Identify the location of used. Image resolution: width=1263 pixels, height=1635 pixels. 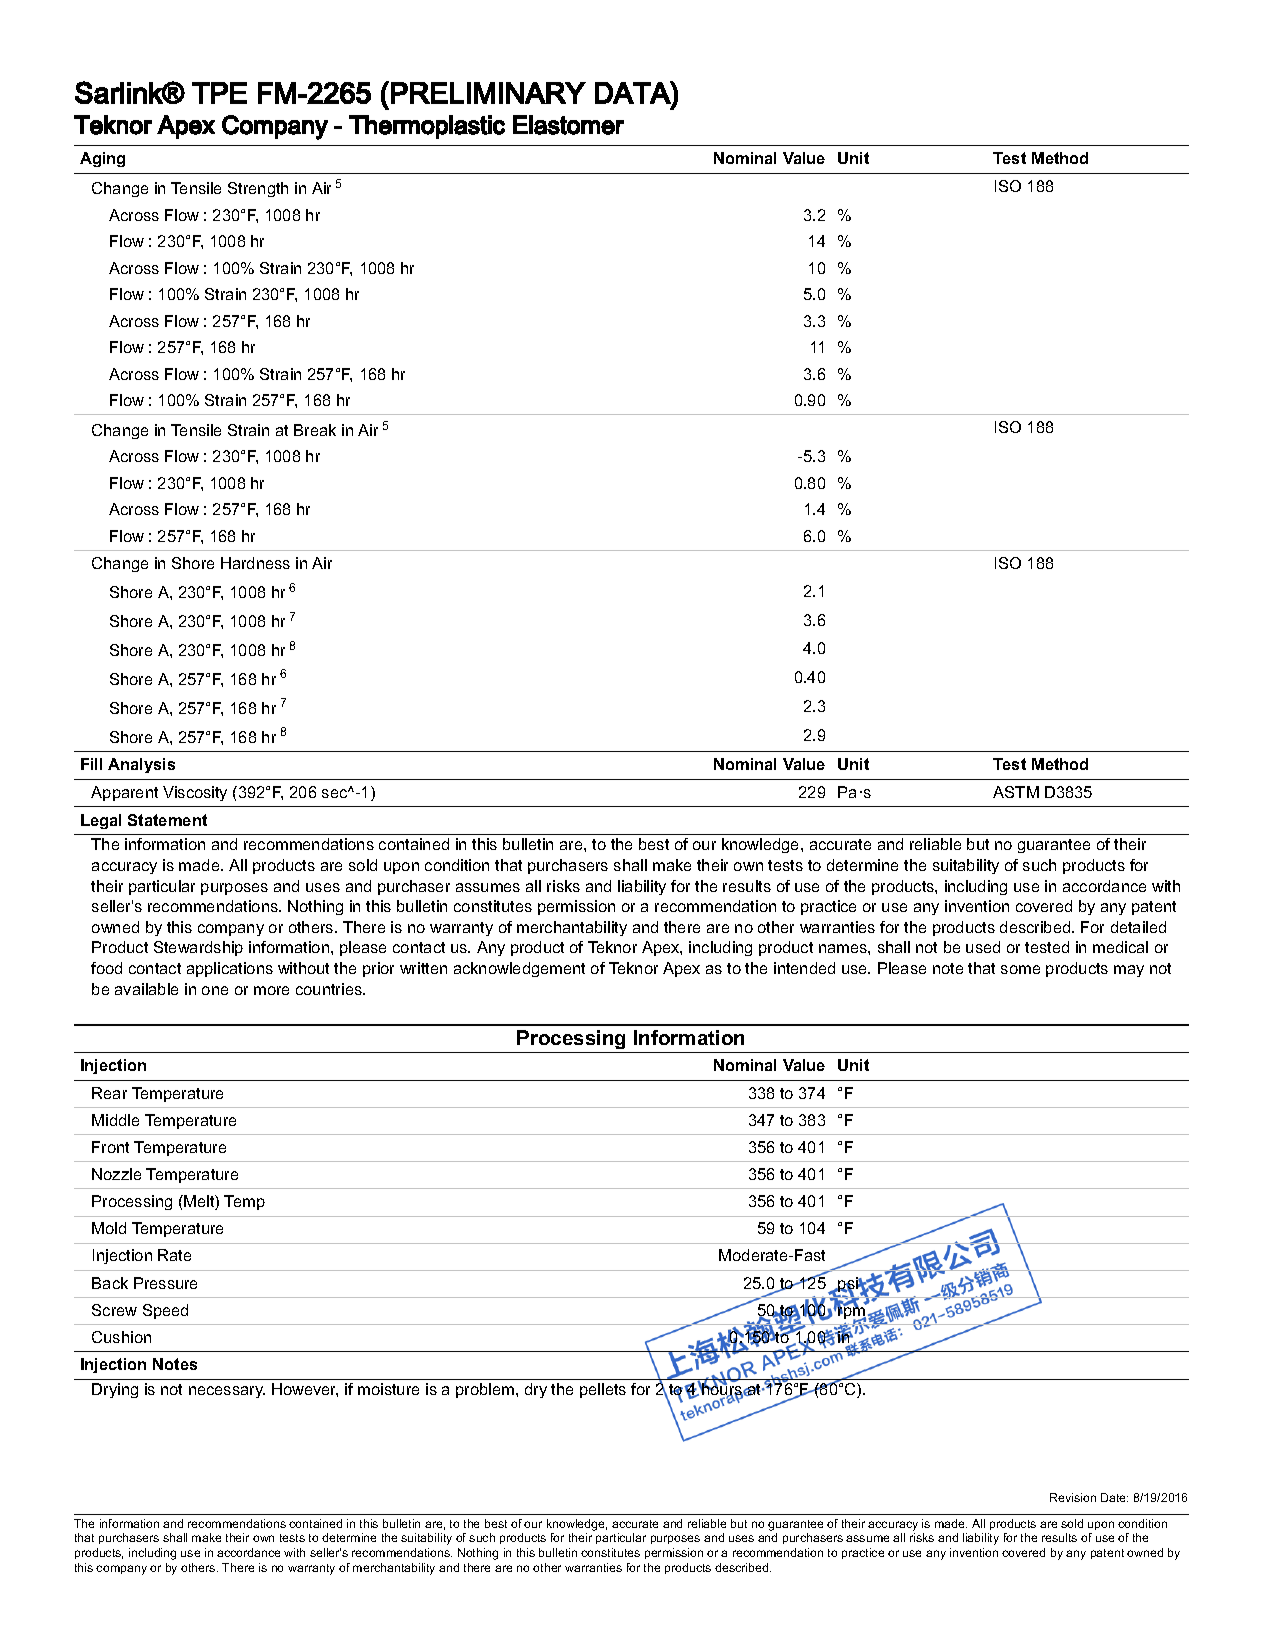
(983, 947).
